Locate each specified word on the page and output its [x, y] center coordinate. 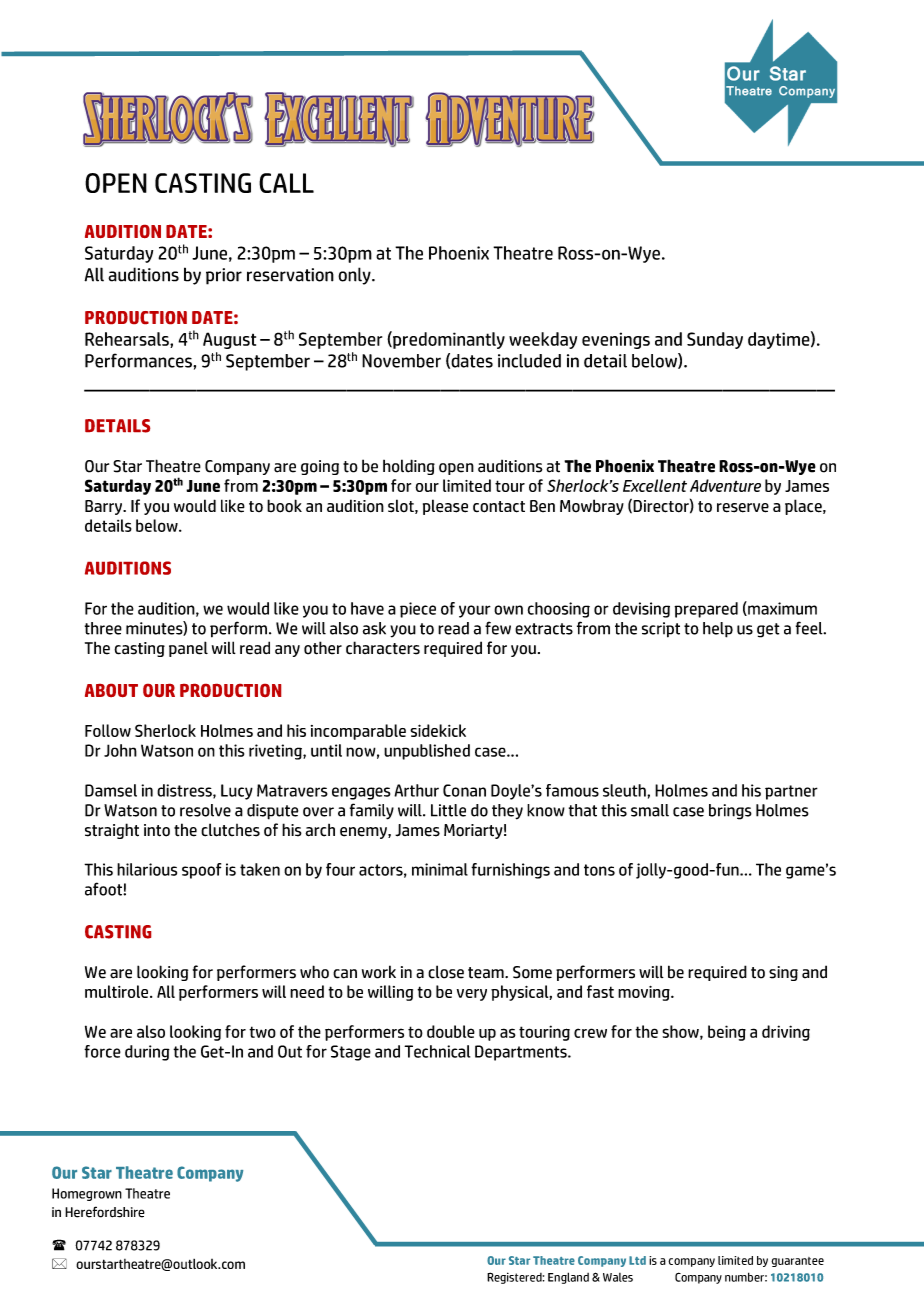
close [446, 972]
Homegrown [87, 1194]
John [120, 750]
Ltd [637, 1260]
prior [224, 276]
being [727, 1033]
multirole [118, 991]
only [355, 276]
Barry [105, 507]
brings [730, 812]
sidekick [438, 730]
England [568, 1278]
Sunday [715, 340]
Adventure [725, 485]
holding [409, 467]
